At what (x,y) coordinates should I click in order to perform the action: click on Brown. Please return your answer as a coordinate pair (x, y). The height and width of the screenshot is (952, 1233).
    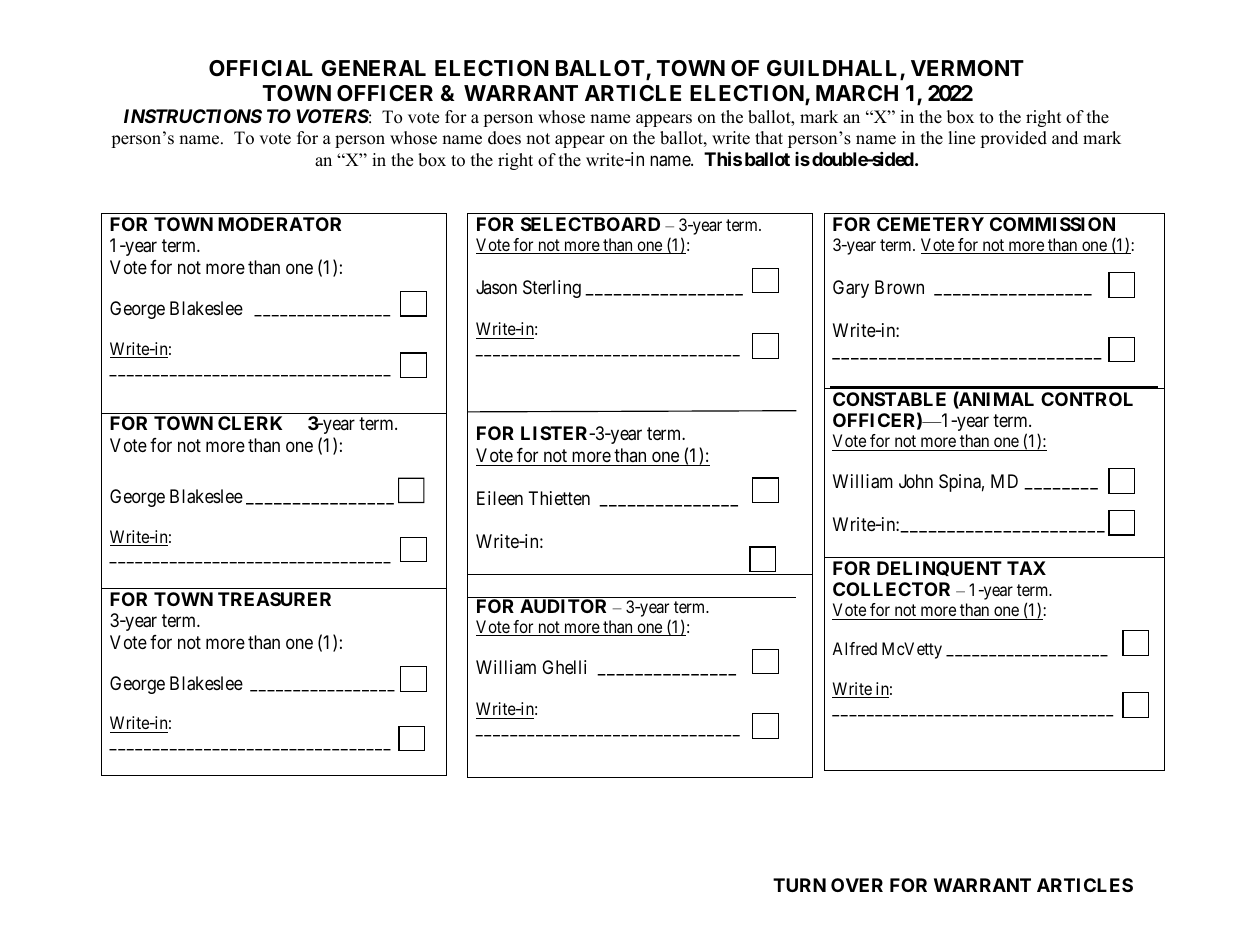
    Looking at the image, I should click on (899, 287).
